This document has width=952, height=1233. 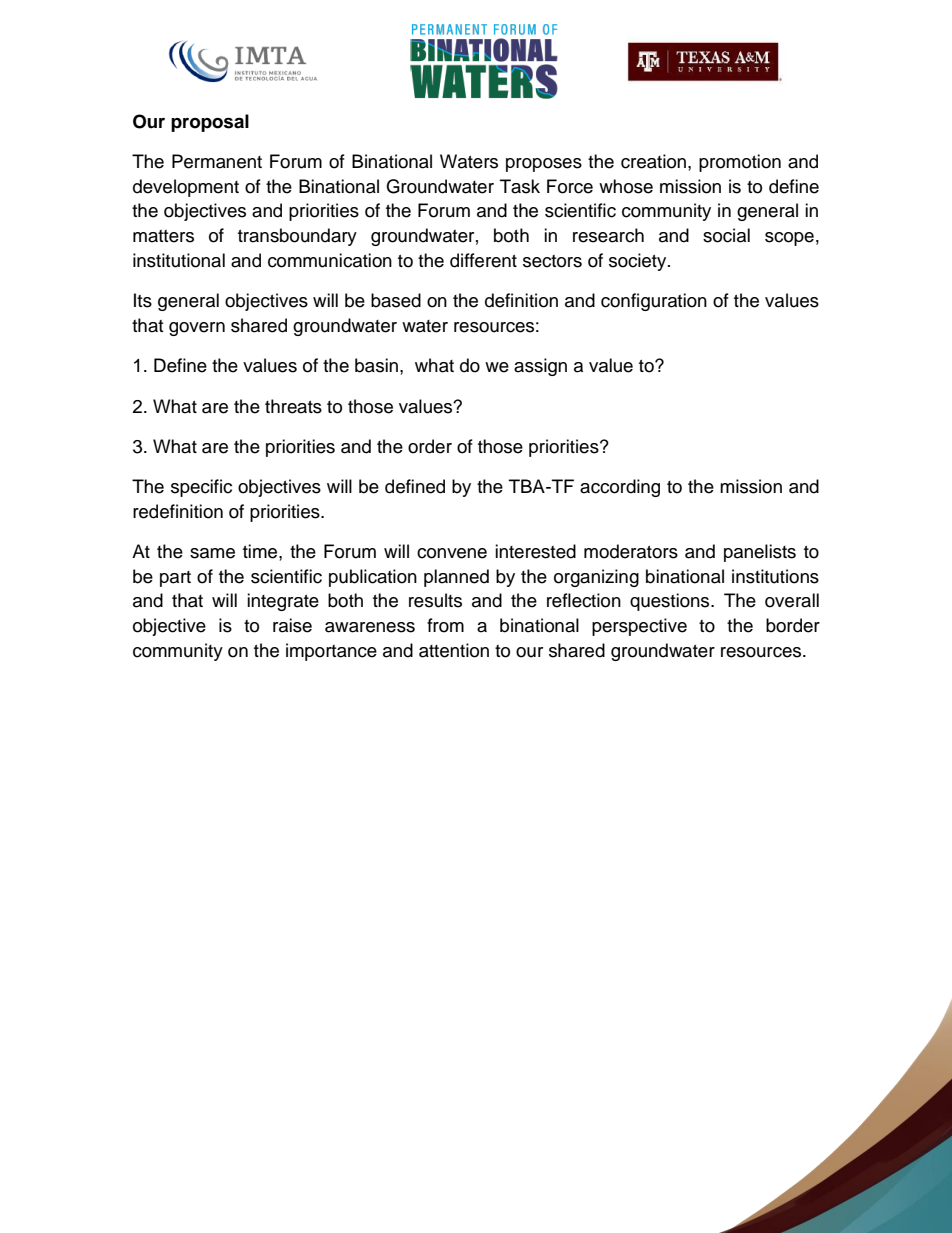 What do you see at coordinates (544, 165) in the document?
I see `proposes` at bounding box center [544, 165].
